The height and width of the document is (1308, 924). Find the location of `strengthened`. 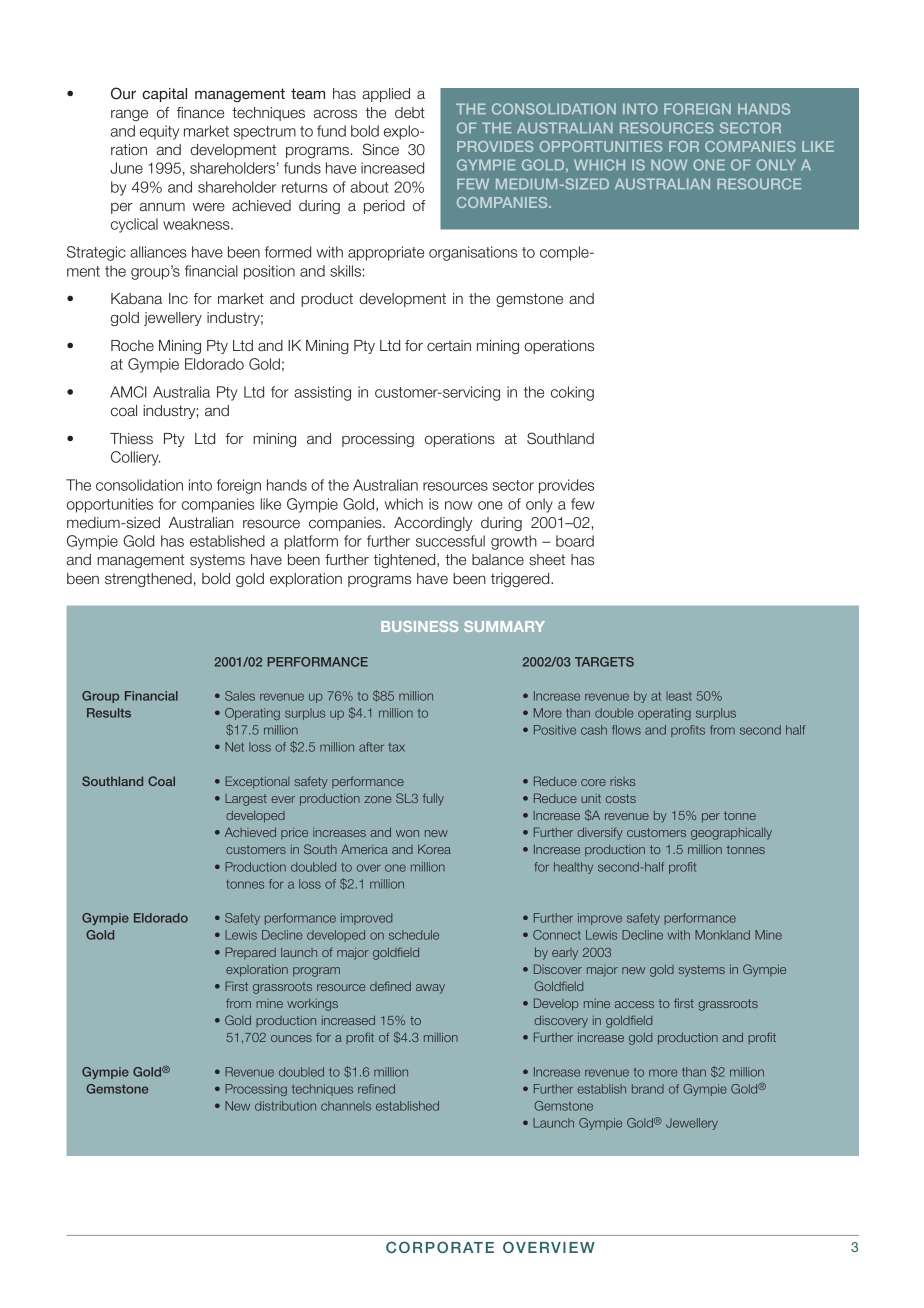

strengthened is located at coordinates (148, 580).
